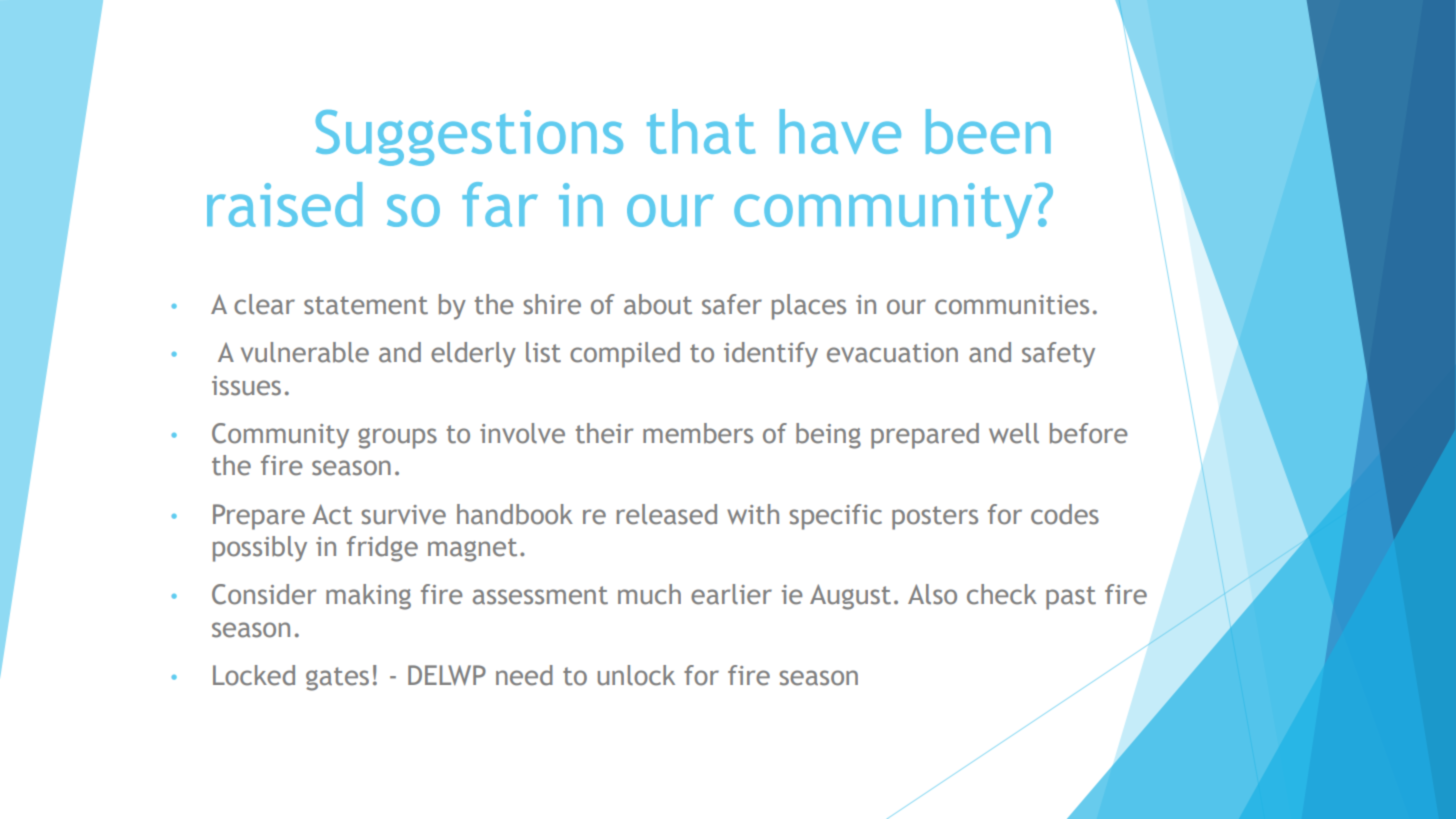 The width and height of the document is (1456, 819). What do you see at coordinates (636, 675) in the document?
I see `unlock` at bounding box center [636, 675].
